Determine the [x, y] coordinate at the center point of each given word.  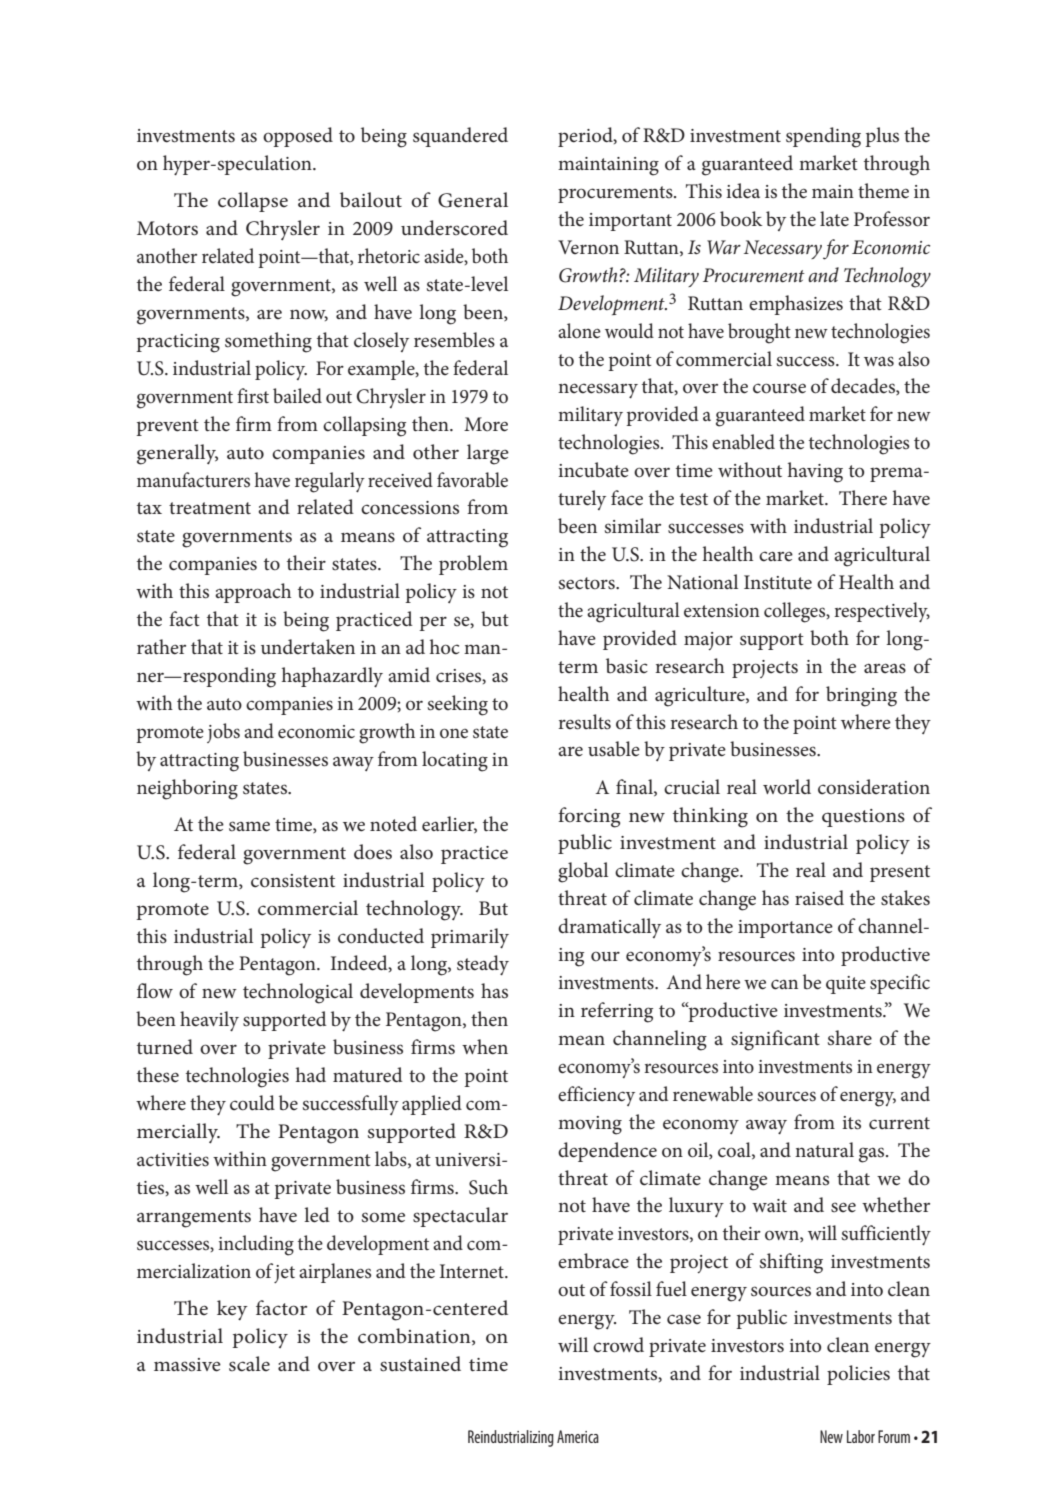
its [851, 1123]
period [586, 137]
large [488, 454]
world [787, 786]
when [485, 1047]
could [252, 1103]
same [249, 826]
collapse [253, 202]
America [578, 1436]
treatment [210, 508]
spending [823, 137]
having [815, 472]
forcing [589, 817]
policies [858, 1375]
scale [249, 1364]
